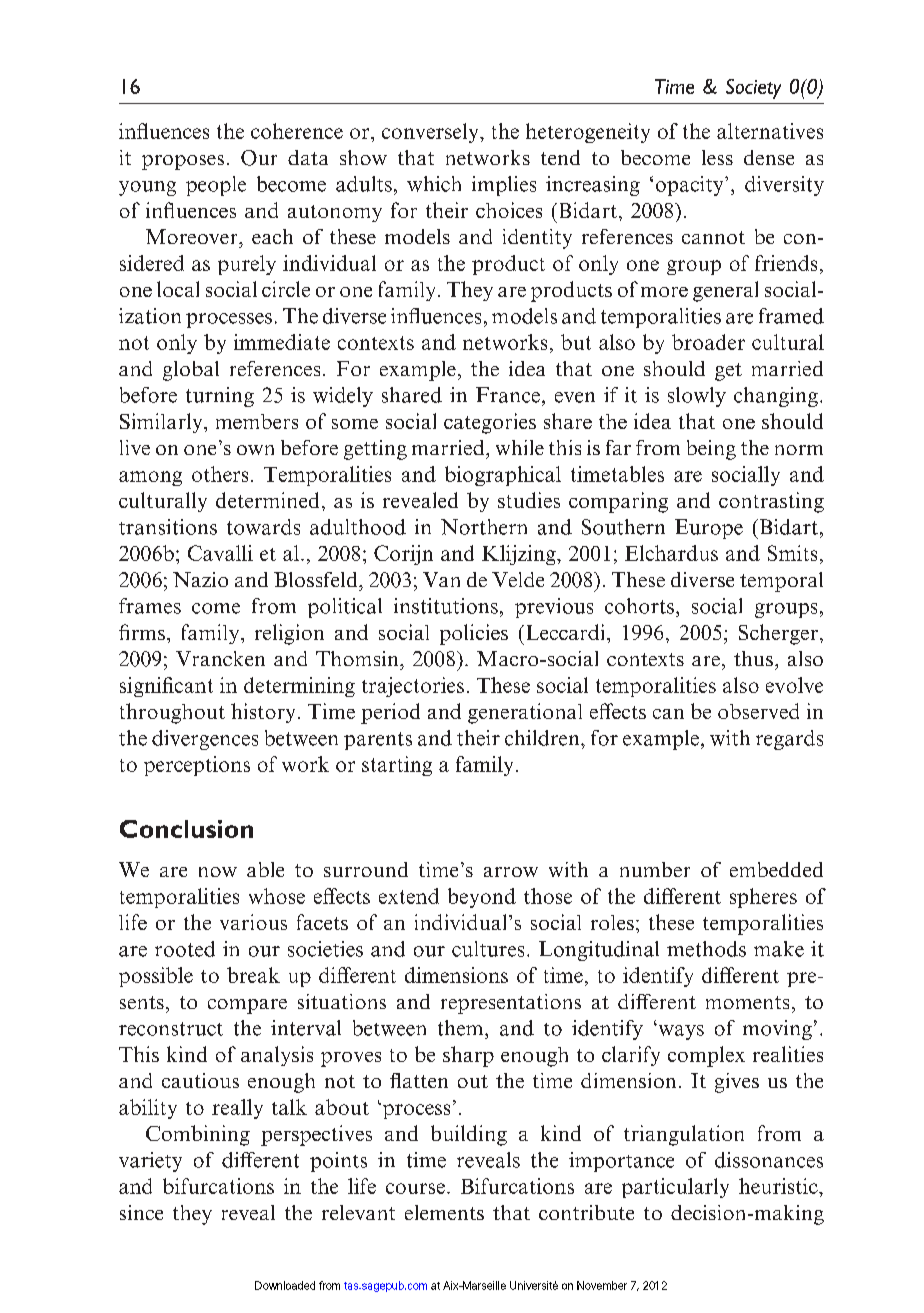 The image size is (924, 1313). I want to click on proposes, so click(183, 162).
